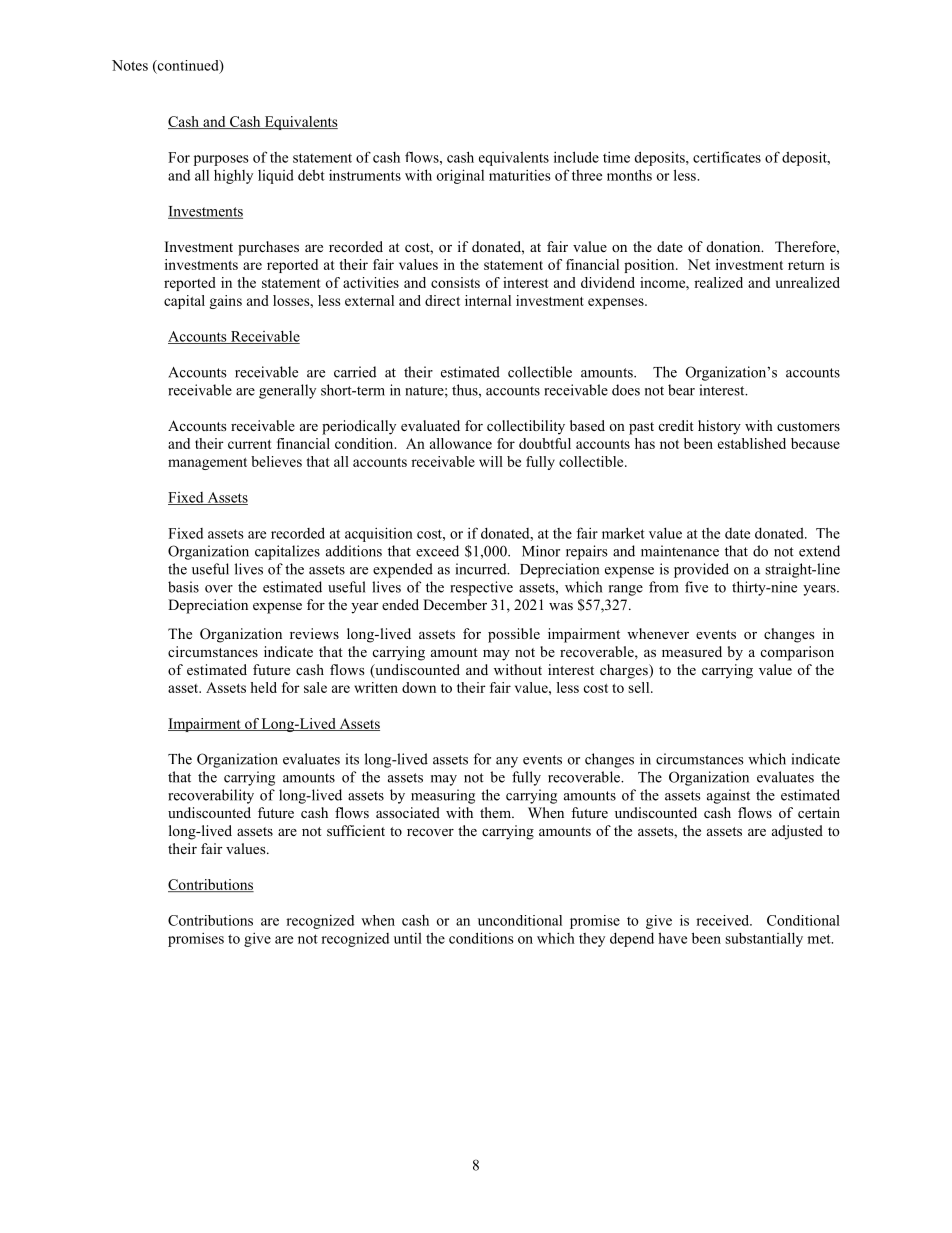  I want to click on sufficient, so click(356, 830).
